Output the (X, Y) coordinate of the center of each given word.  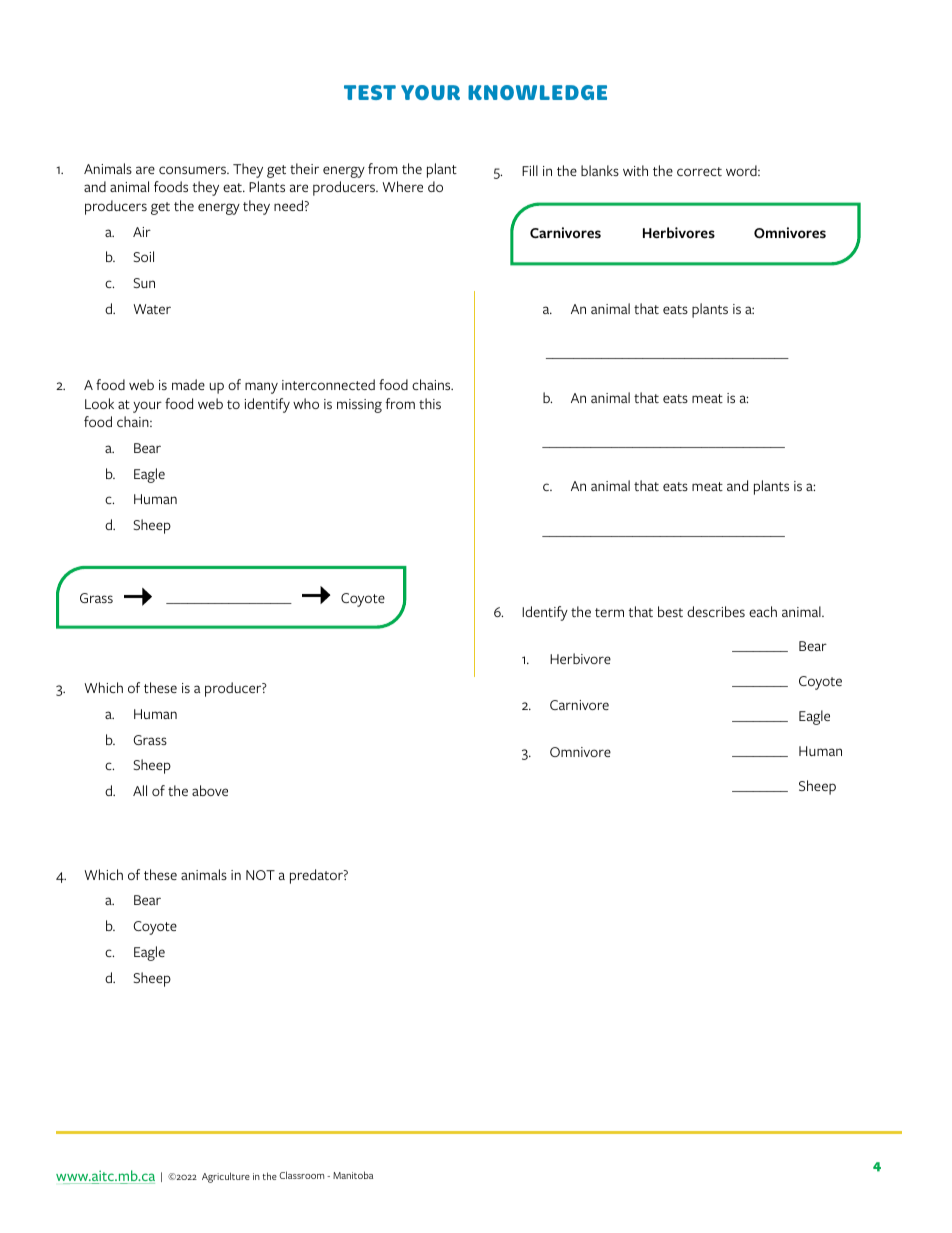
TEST (370, 92)
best (670, 611)
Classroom (301, 1175)
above (210, 790)
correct (699, 171)
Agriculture (226, 1177)
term (609, 612)
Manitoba (353, 1175)
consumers (193, 170)
